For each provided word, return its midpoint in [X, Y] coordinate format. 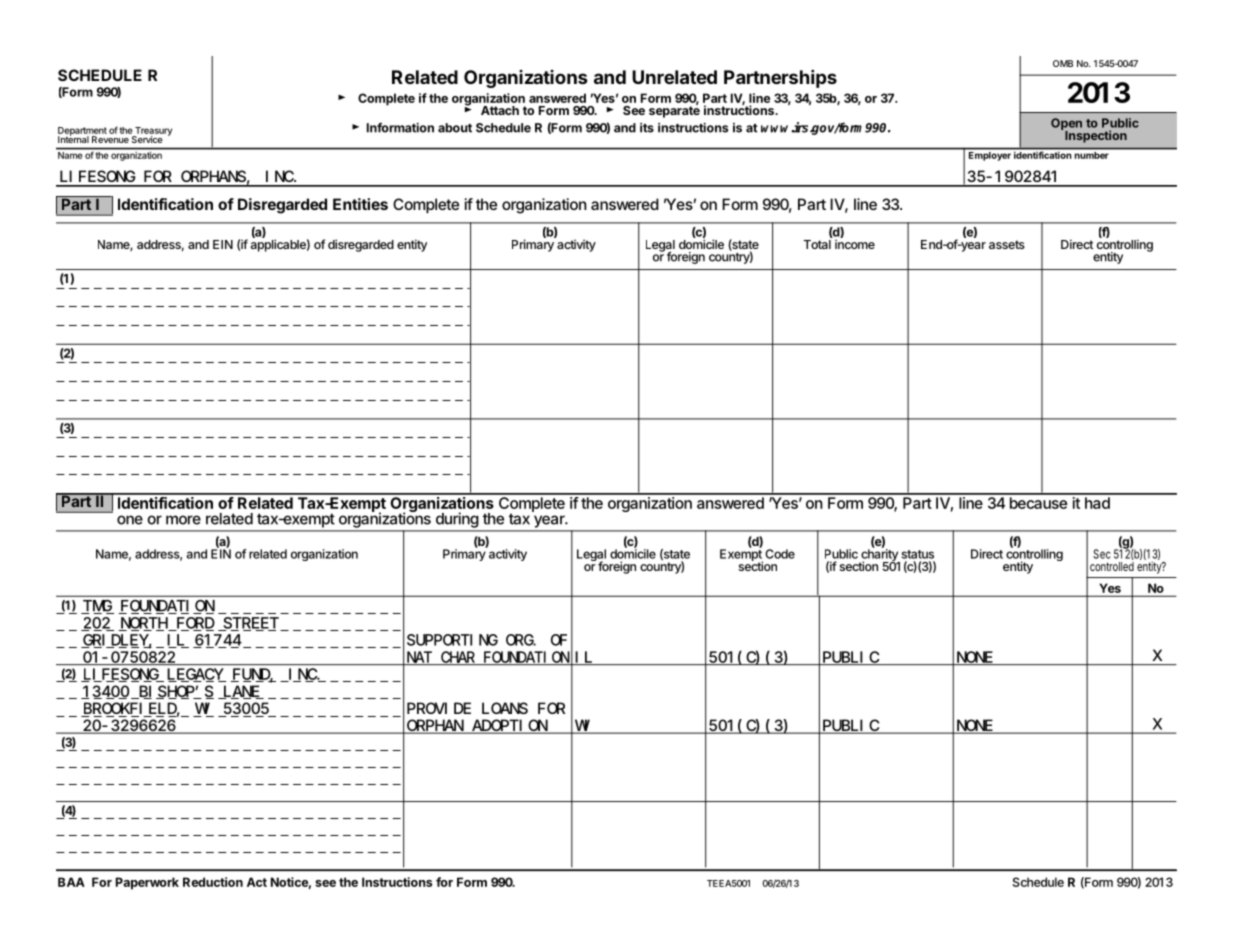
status [918, 554]
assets [1007, 244]
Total [818, 243]
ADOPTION [509, 727]
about [455, 128]
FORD [194, 624]
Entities [360, 204]
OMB [1063, 63]
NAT [419, 658]
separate [674, 111]
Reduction [213, 882]
